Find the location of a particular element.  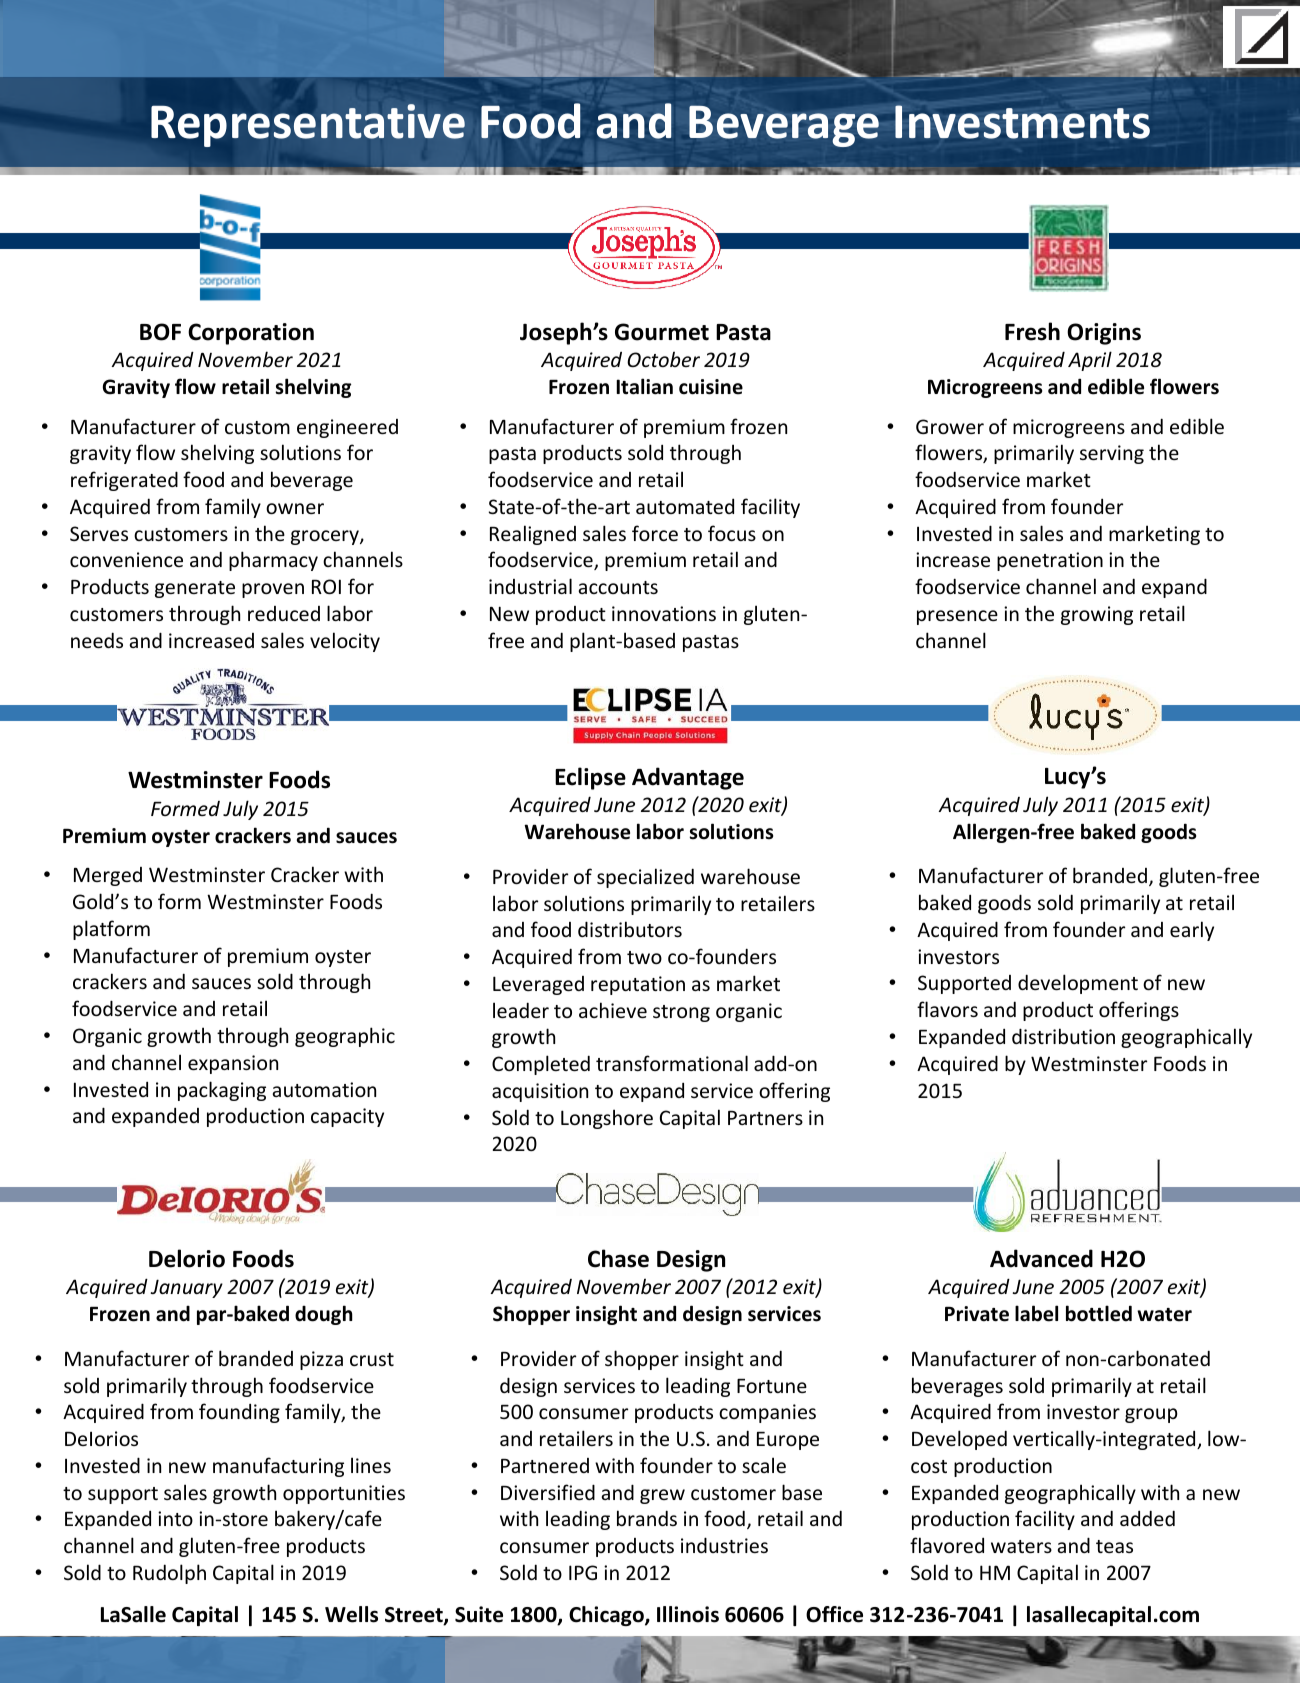

Chase is located at coordinates (618, 1258).
